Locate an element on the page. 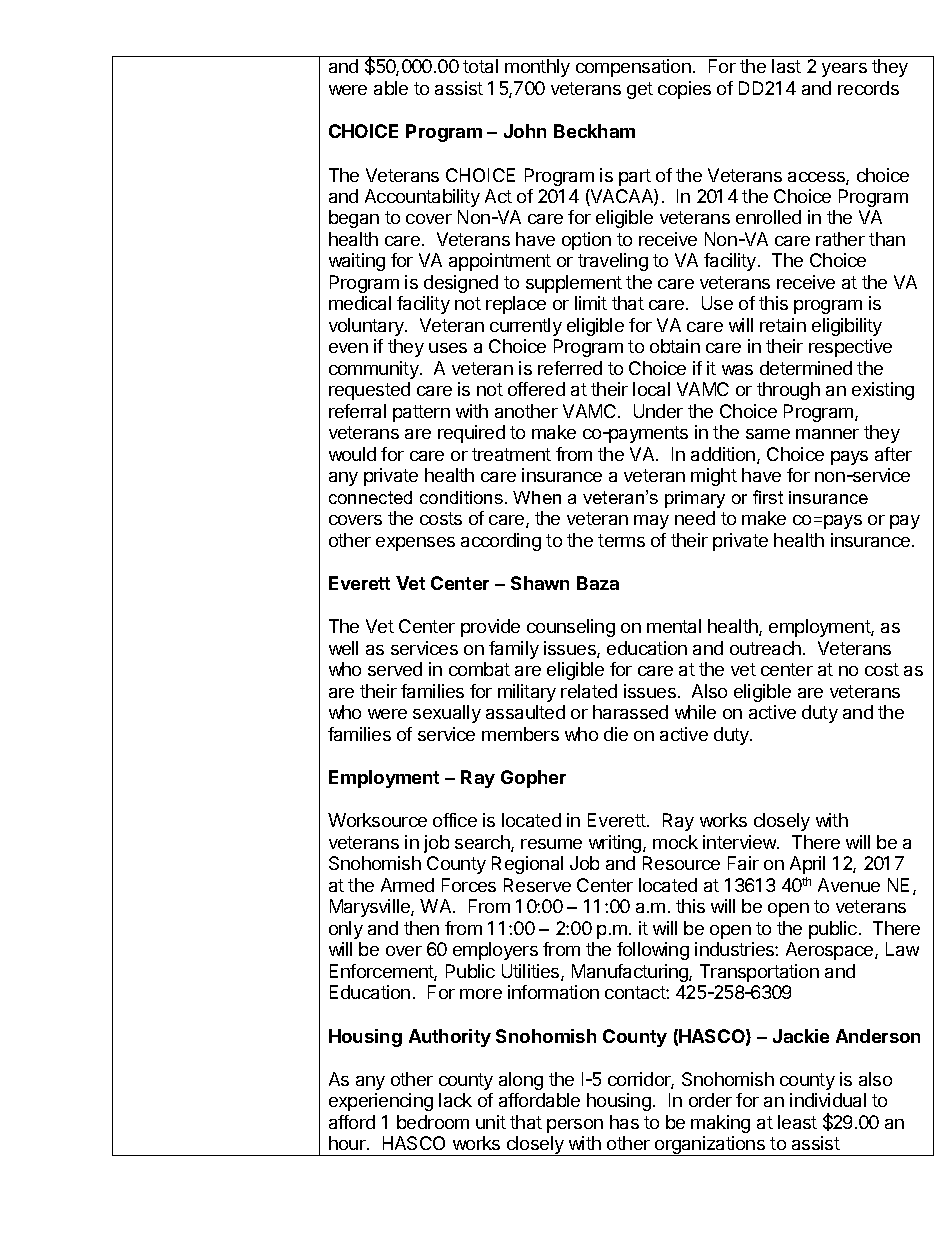 This image has height=1233, width=952. total is located at coordinates (480, 66).
